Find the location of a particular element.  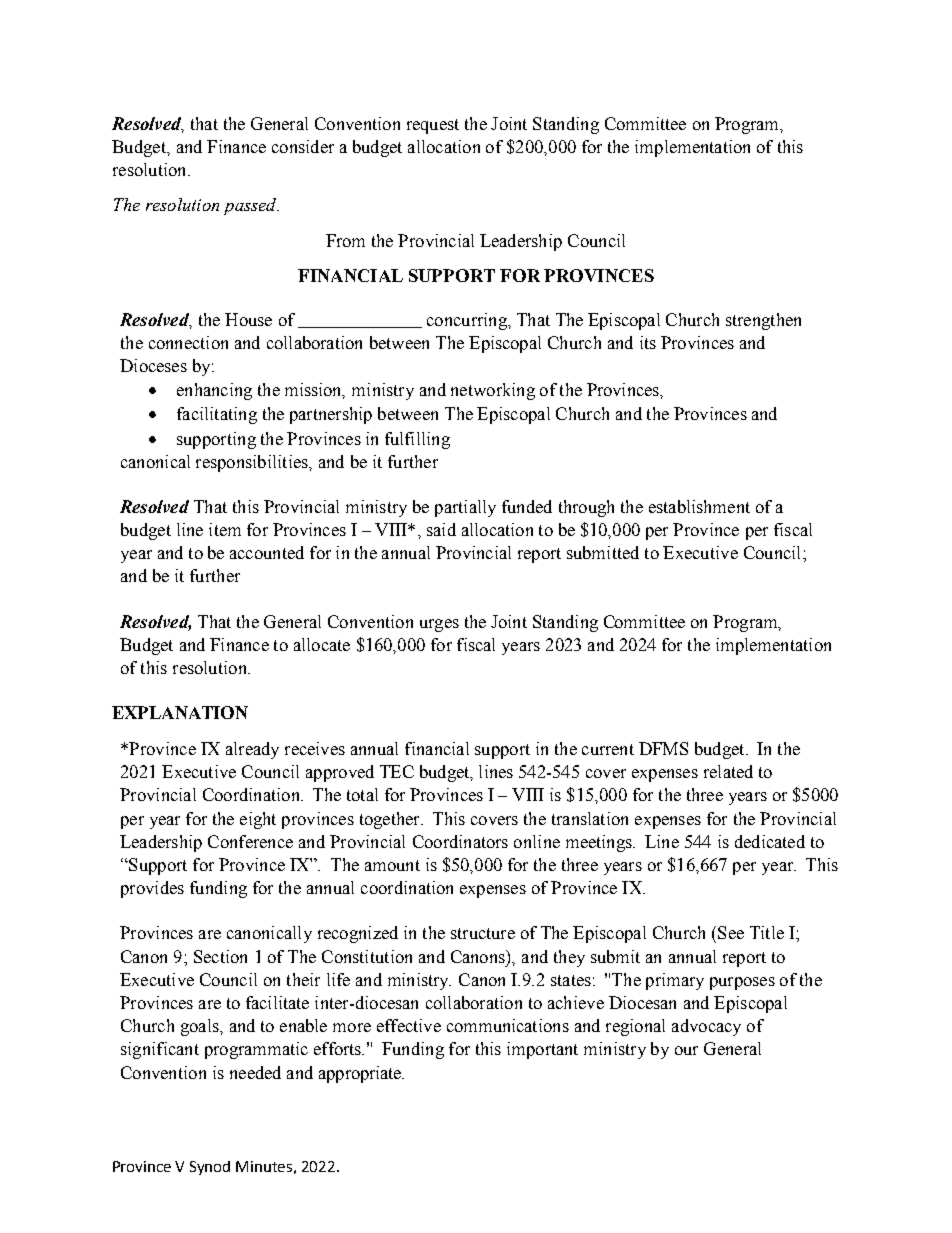

passed is located at coordinates (251, 206).
